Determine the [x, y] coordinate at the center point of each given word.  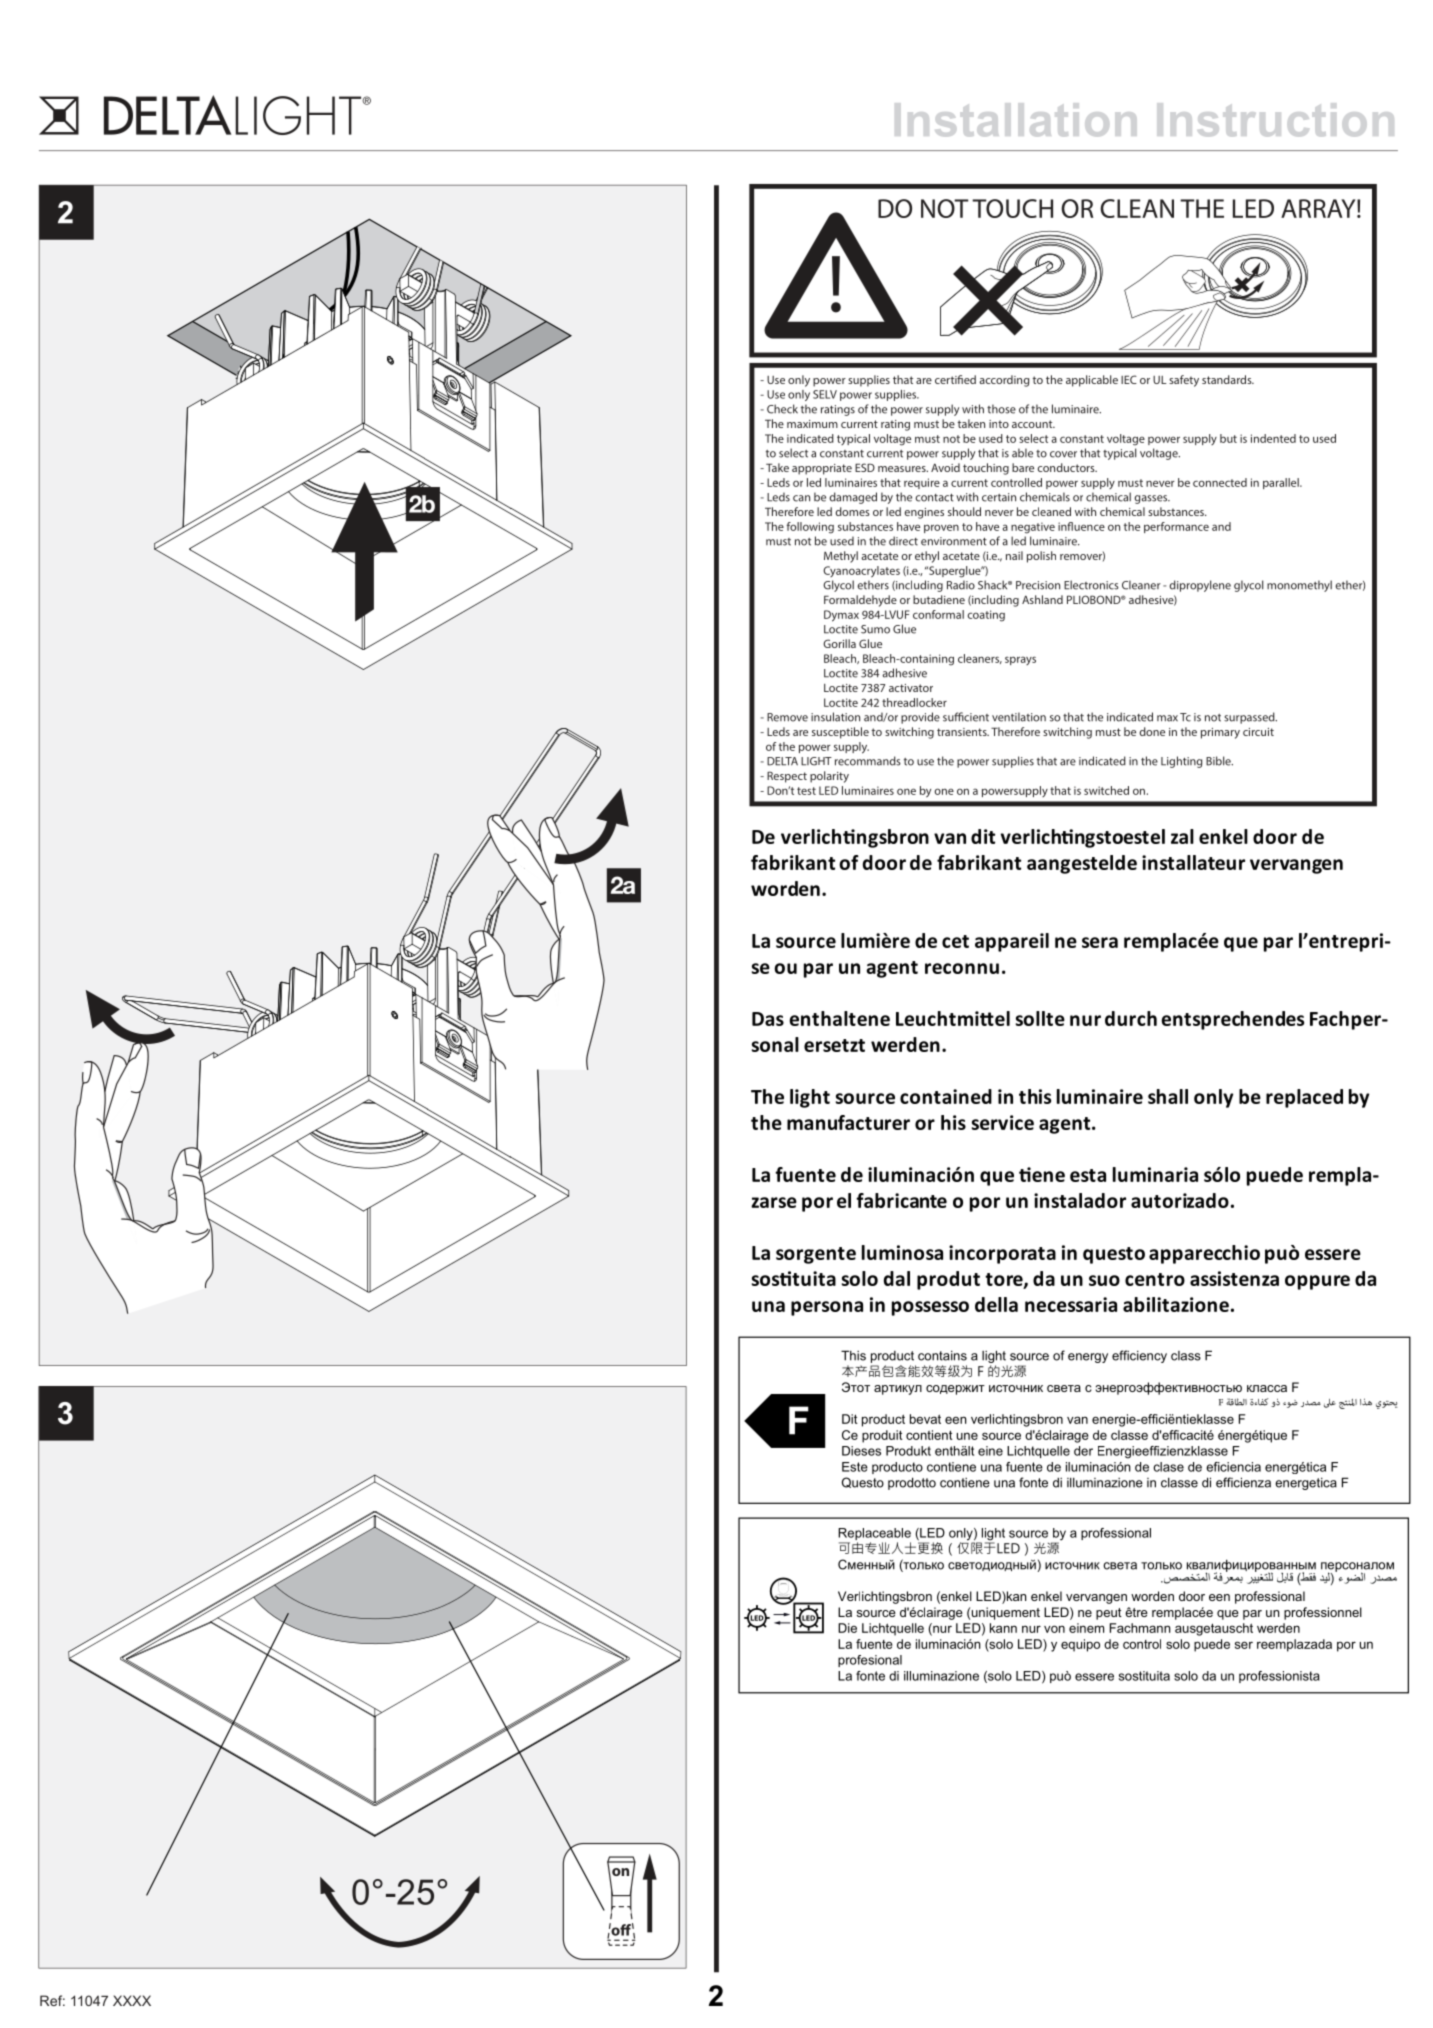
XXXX [132, 2000]
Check [782, 409]
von [1054, 1629]
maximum [812, 424]
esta [1088, 1175]
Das [768, 1019]
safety [1184, 381]
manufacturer [848, 1122]
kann [1003, 1628]
